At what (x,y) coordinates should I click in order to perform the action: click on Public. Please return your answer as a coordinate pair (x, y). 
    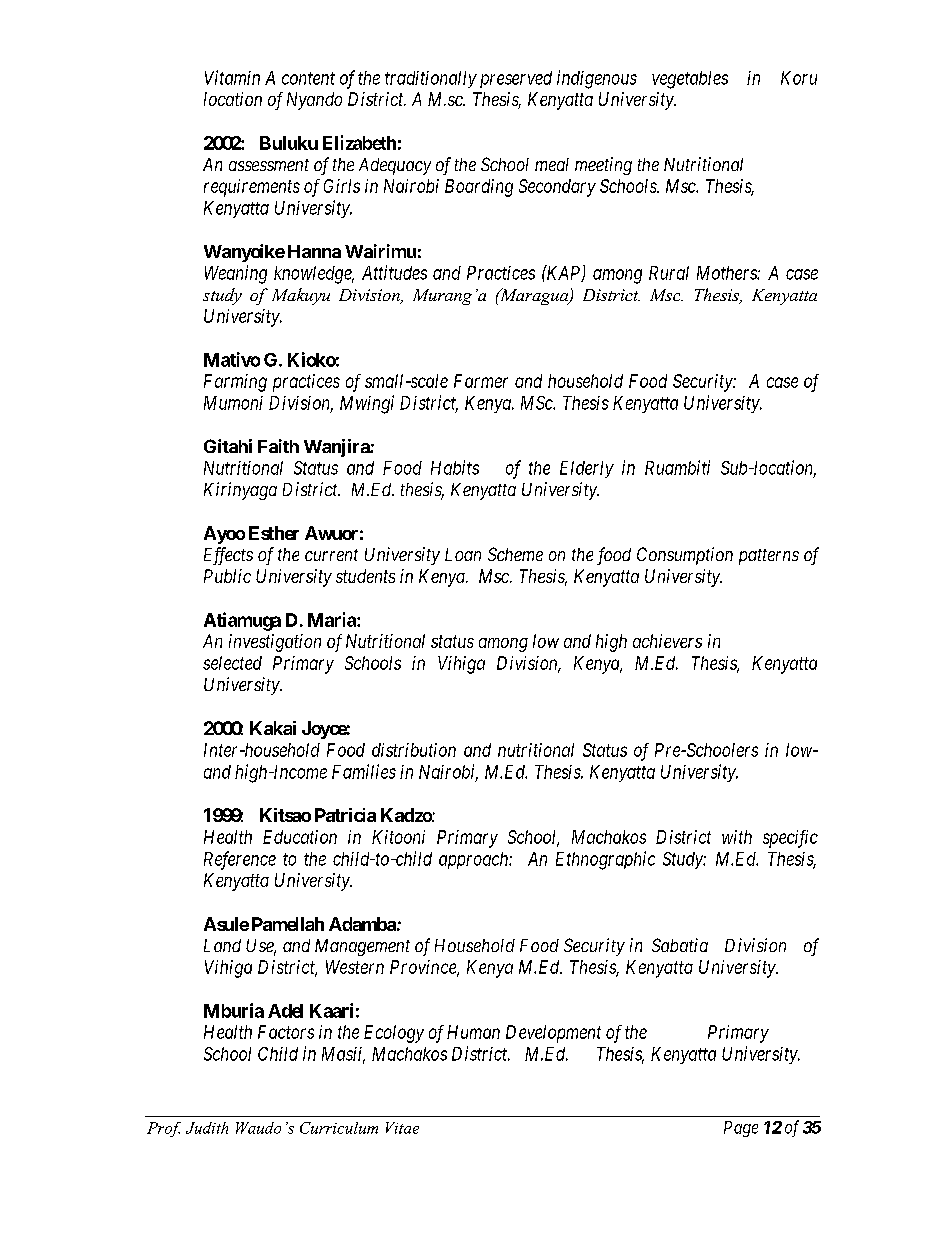
    Looking at the image, I should click on (227, 576).
